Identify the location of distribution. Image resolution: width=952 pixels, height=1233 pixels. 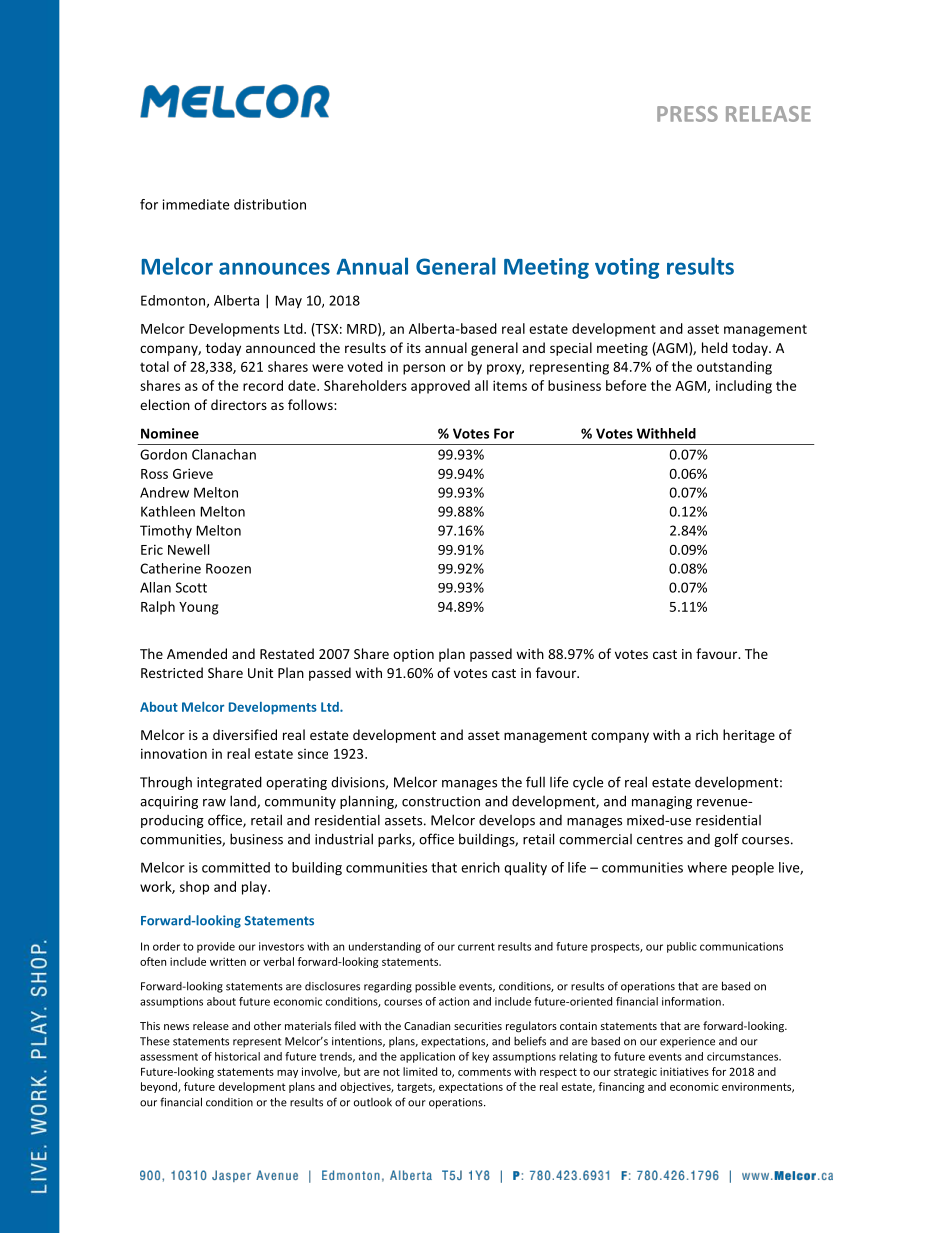
(270, 204).
